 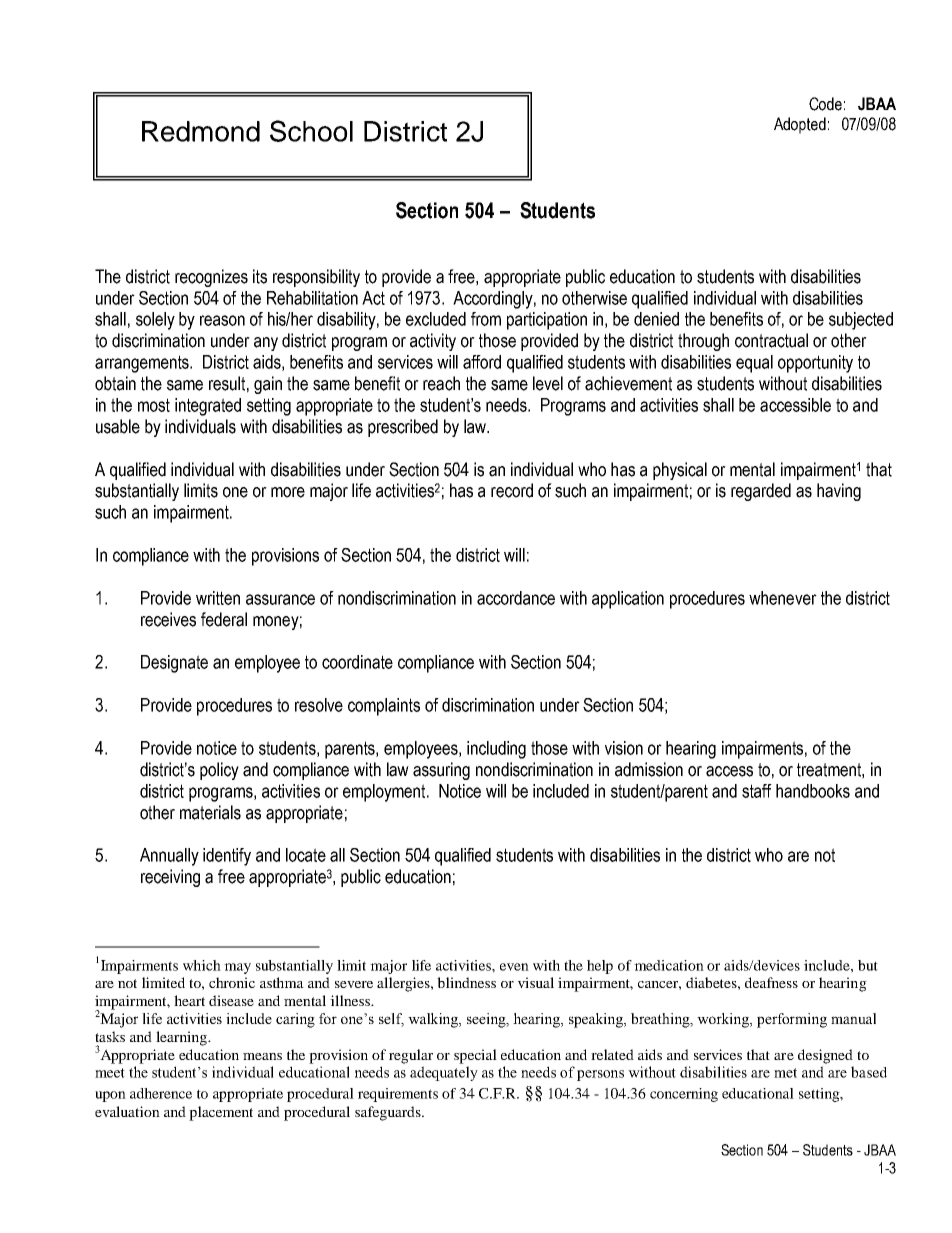 What do you see at coordinates (771, 340) in the screenshot?
I see `contractual` at bounding box center [771, 340].
